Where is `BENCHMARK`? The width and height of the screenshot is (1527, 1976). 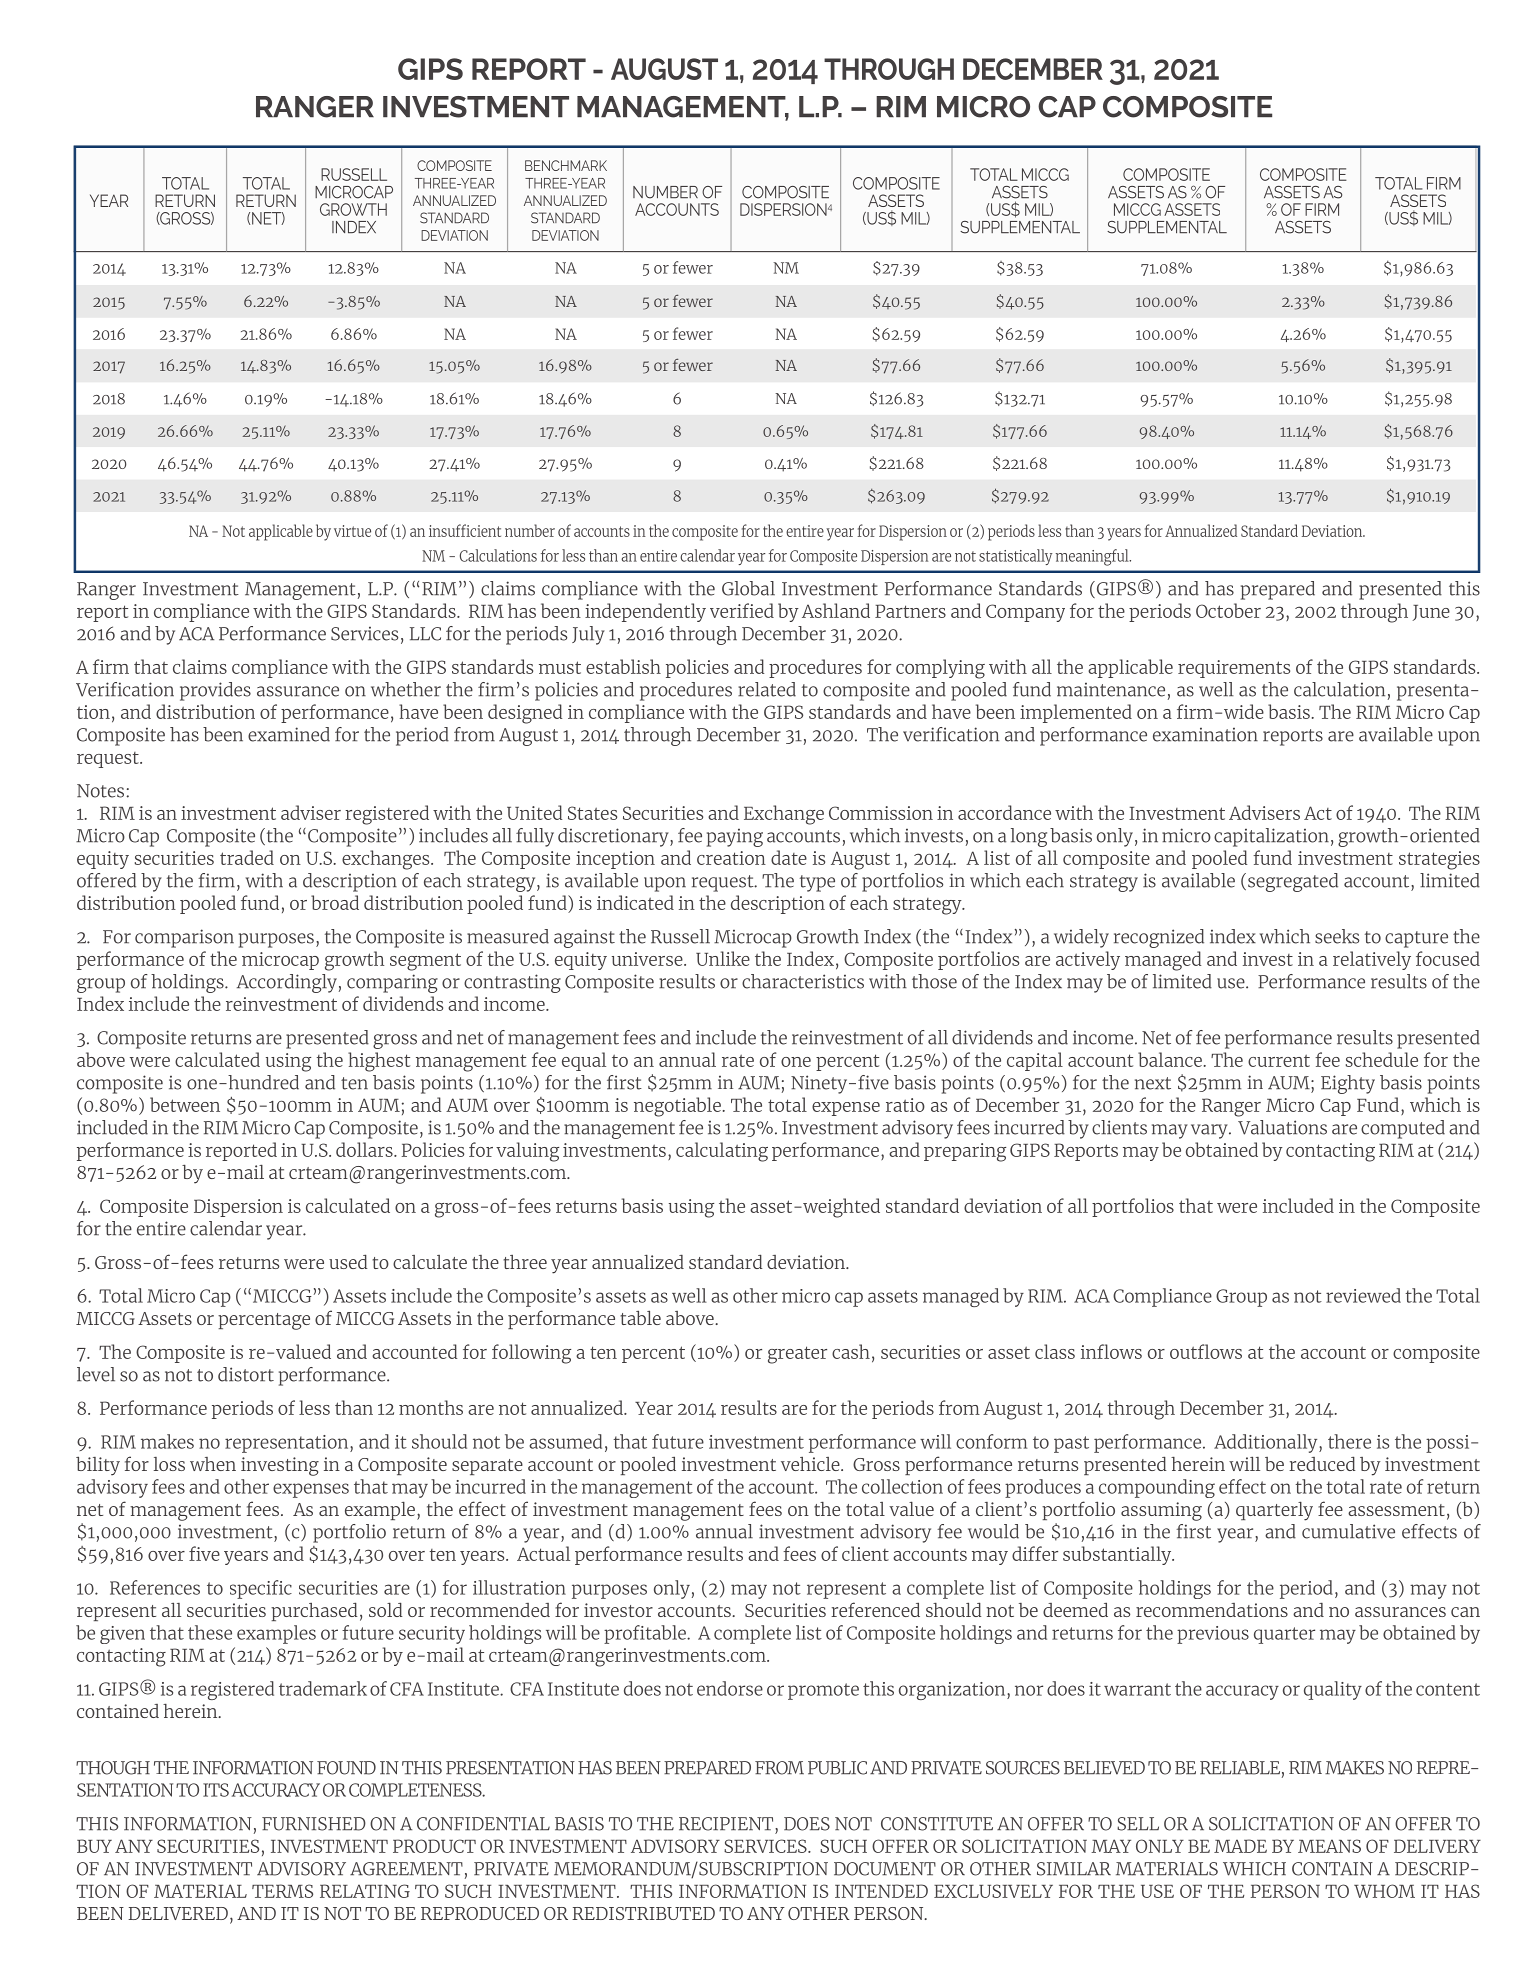 BENCHMARK is located at coordinates (566, 165).
